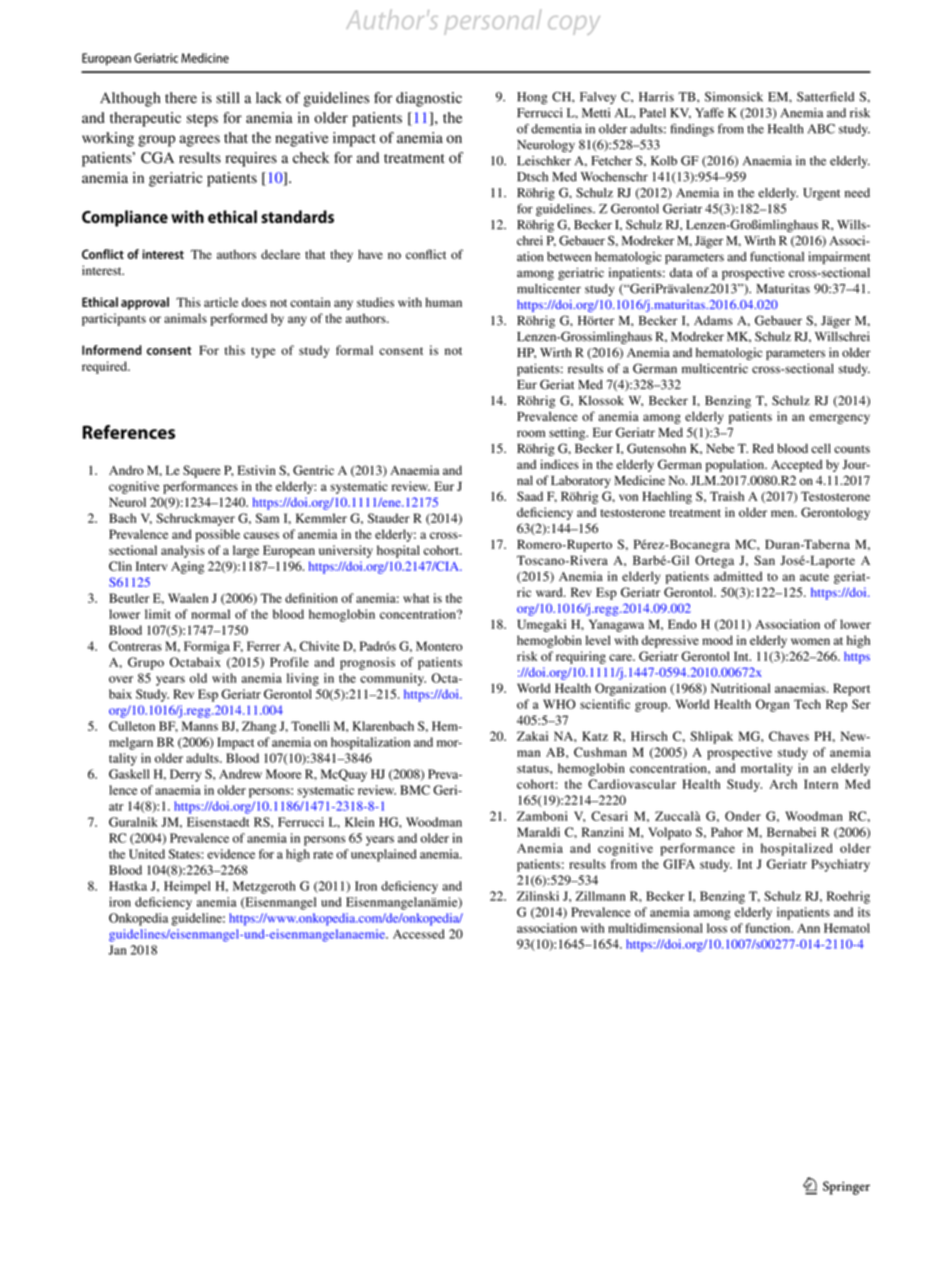 The height and width of the screenshot is (1265, 952). What do you see at coordinates (117, 950) in the screenshot?
I see `Jan` at bounding box center [117, 950].
